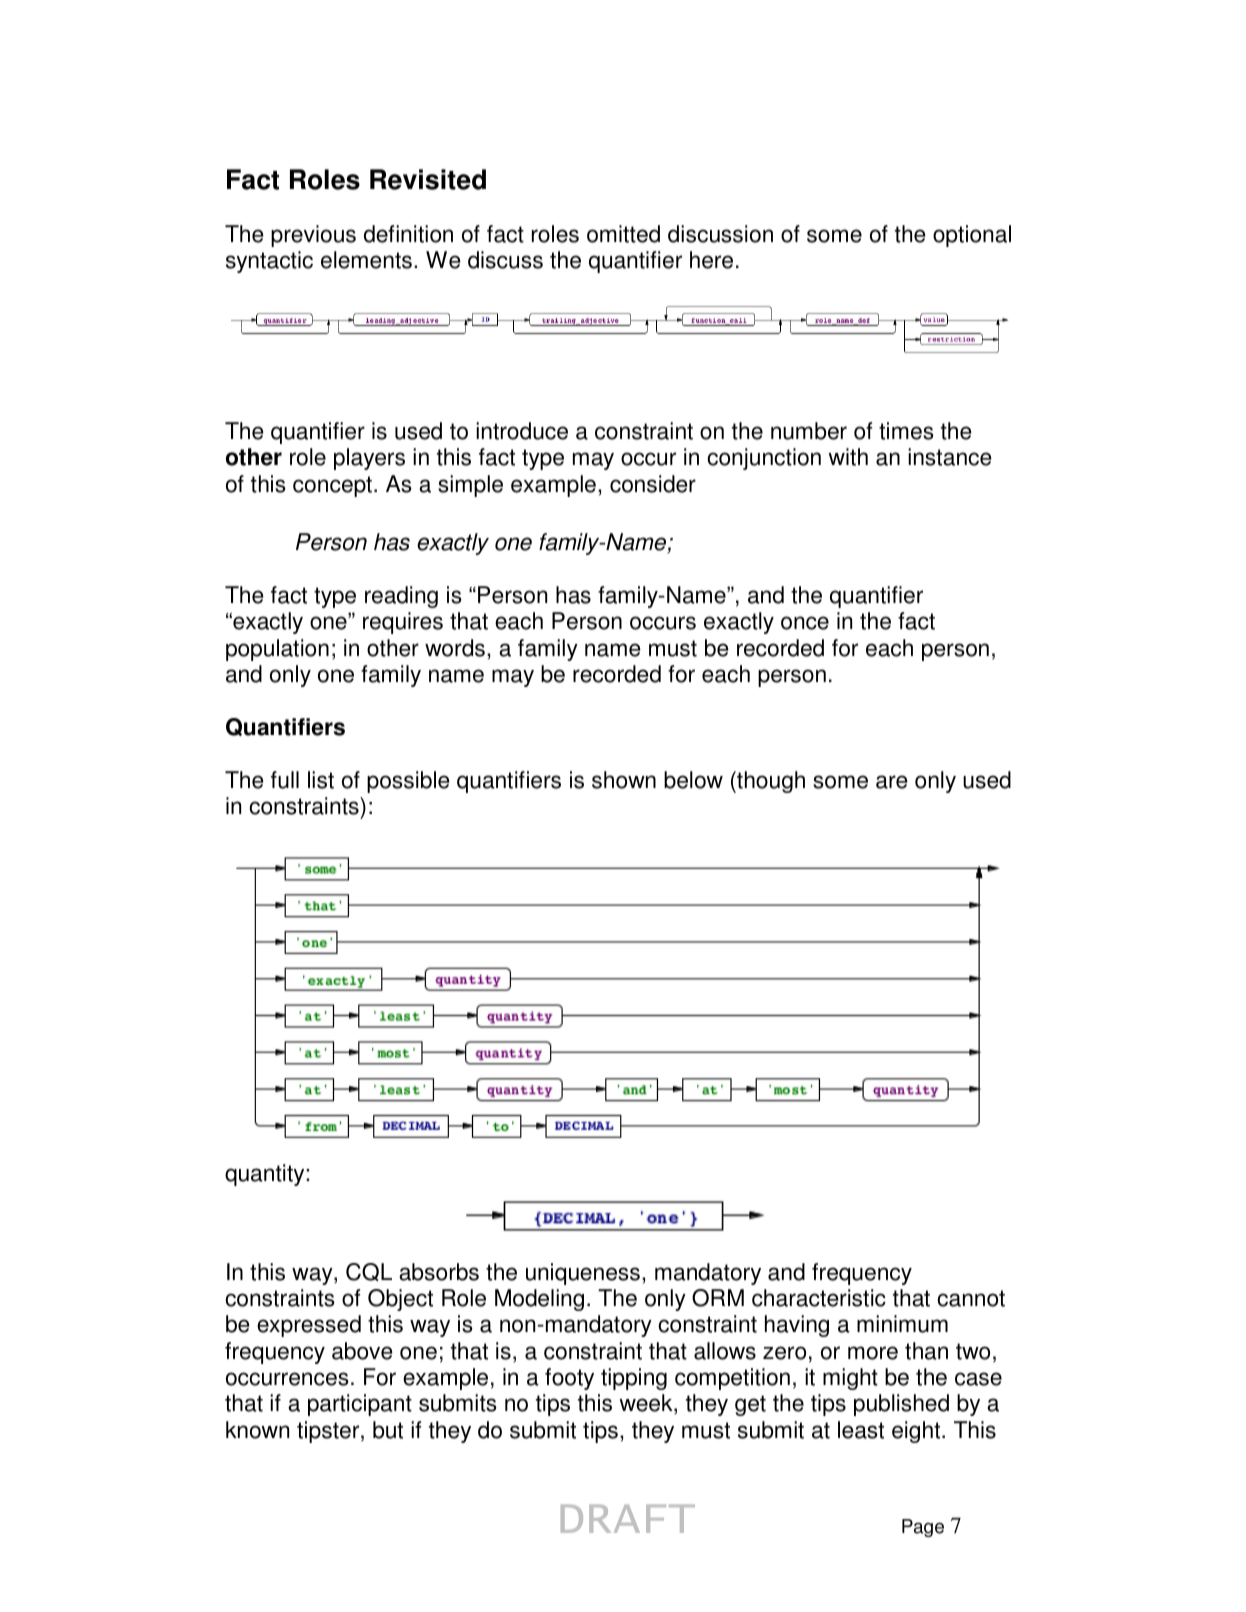 The height and width of the screenshot is (1612, 1246). What do you see at coordinates (623, 234) in the screenshot?
I see `omitted` at bounding box center [623, 234].
